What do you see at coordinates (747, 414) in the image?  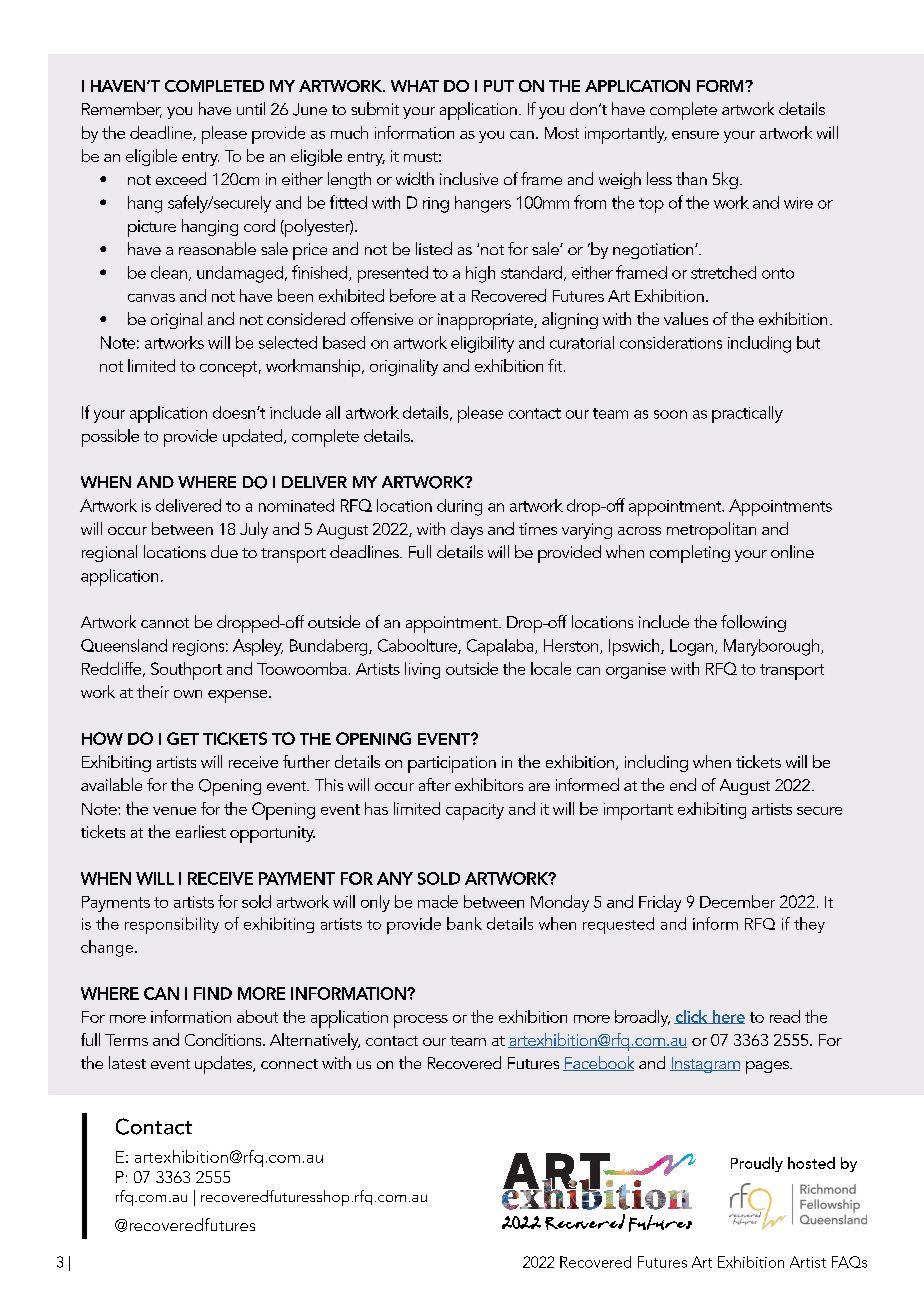 I see `practically` at bounding box center [747, 414].
